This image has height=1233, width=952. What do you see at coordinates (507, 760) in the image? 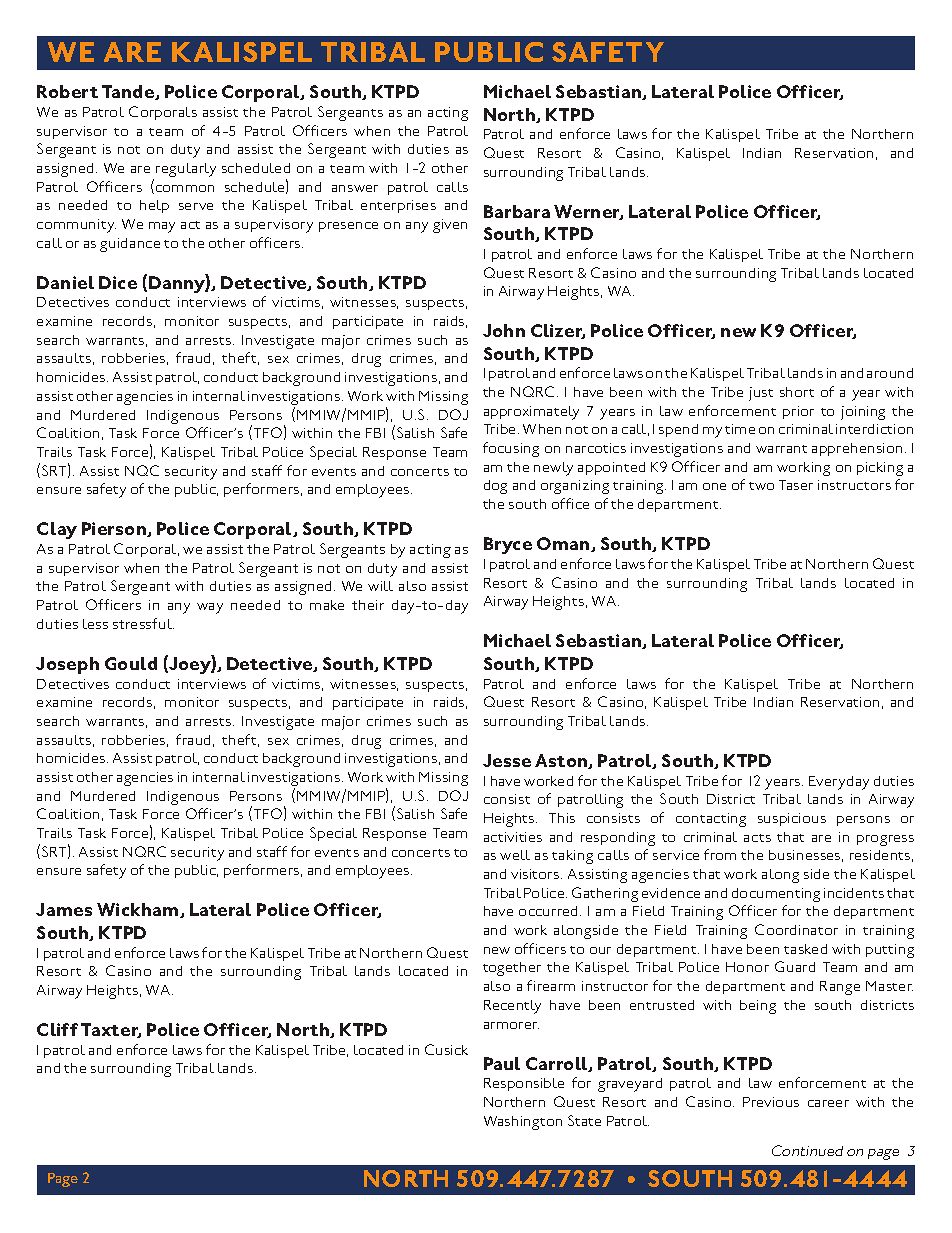
I see `Jesse` at bounding box center [507, 760].
